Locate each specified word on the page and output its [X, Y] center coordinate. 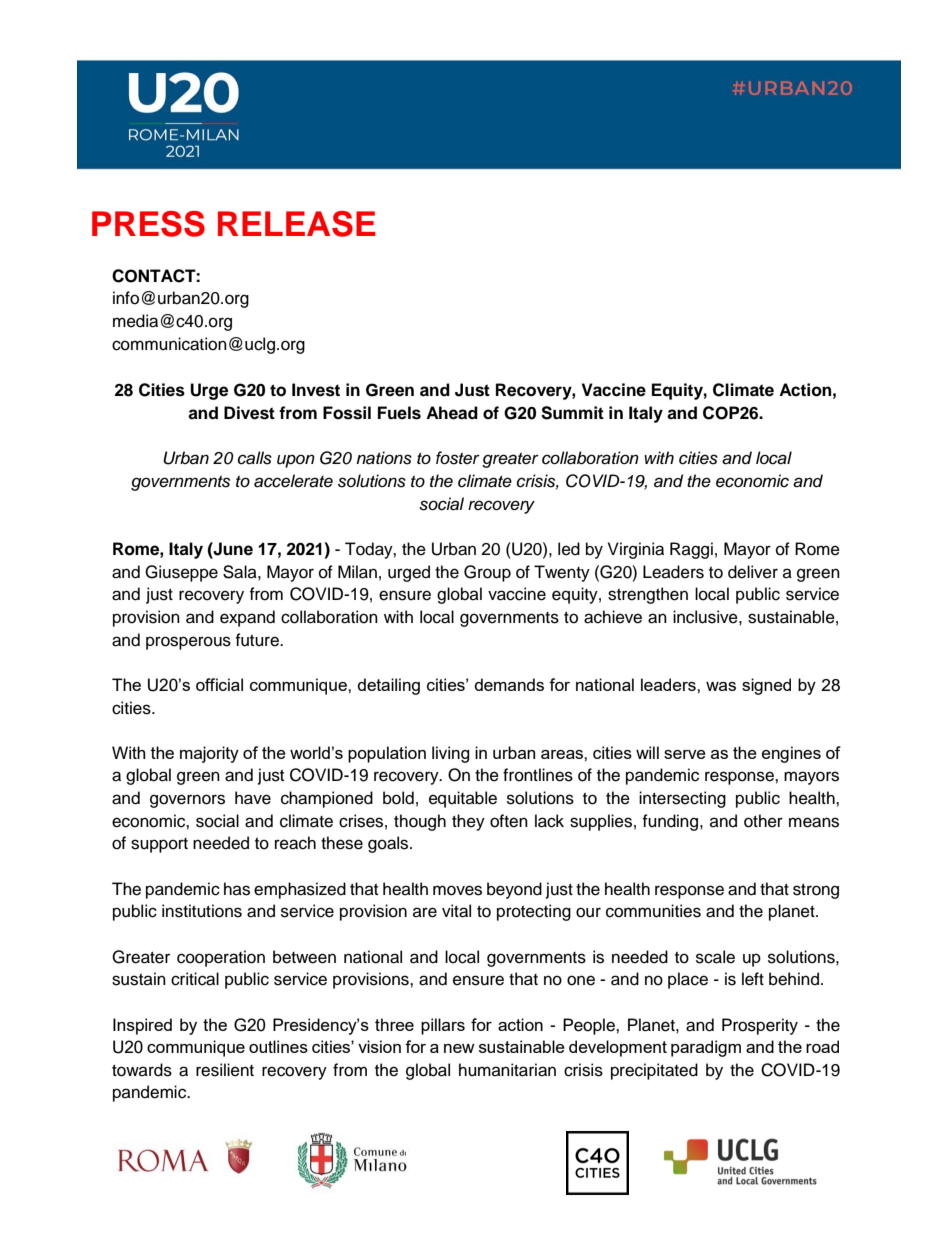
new [459, 1048]
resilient [225, 1070]
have [253, 798]
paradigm [706, 1048]
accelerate [293, 481]
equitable [463, 799]
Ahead [452, 413]
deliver [753, 572]
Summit [572, 413]
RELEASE [297, 224]
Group [487, 573]
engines [791, 754]
